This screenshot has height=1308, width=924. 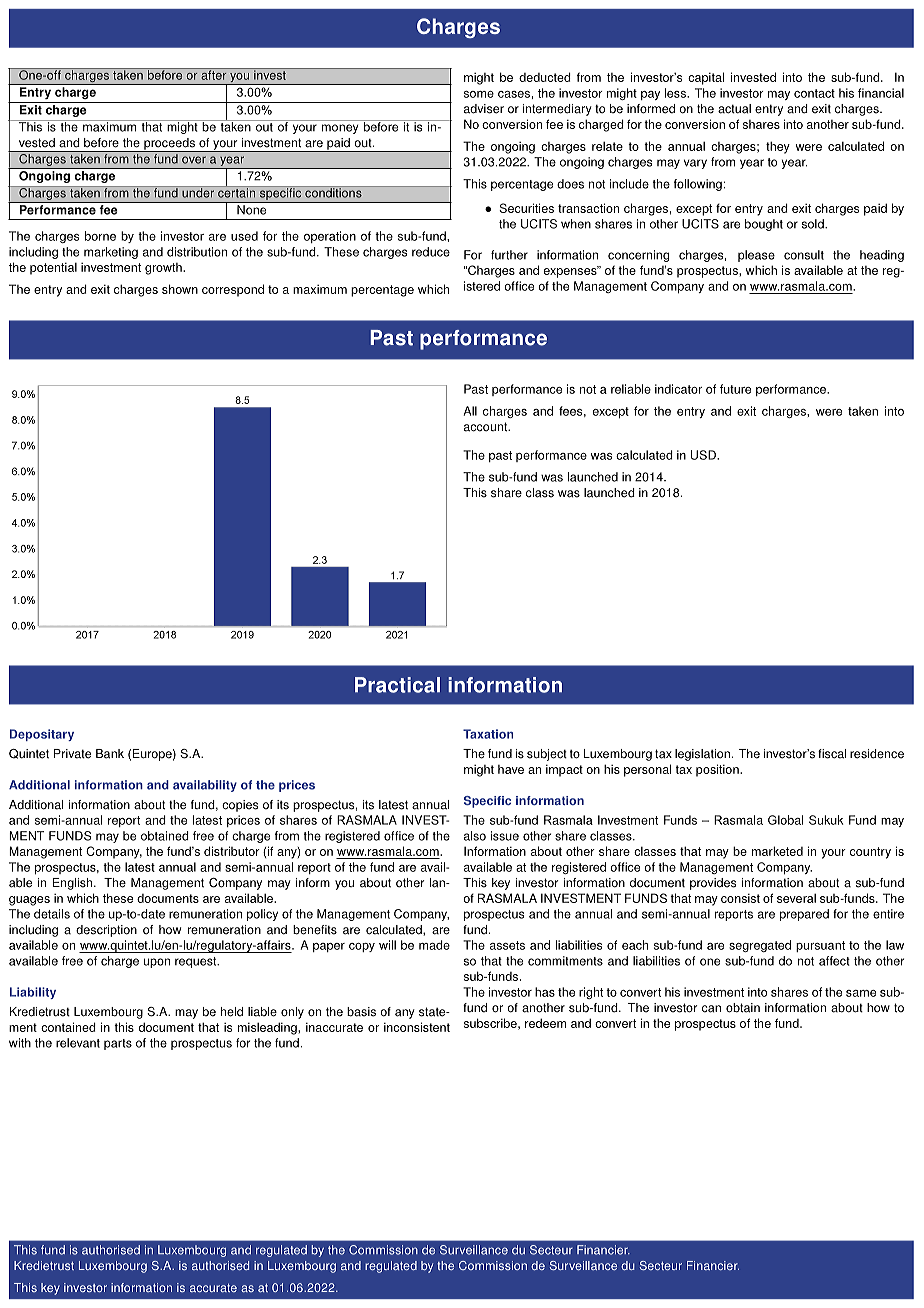 What do you see at coordinates (814, 93) in the screenshot?
I see `contact` at bounding box center [814, 93].
